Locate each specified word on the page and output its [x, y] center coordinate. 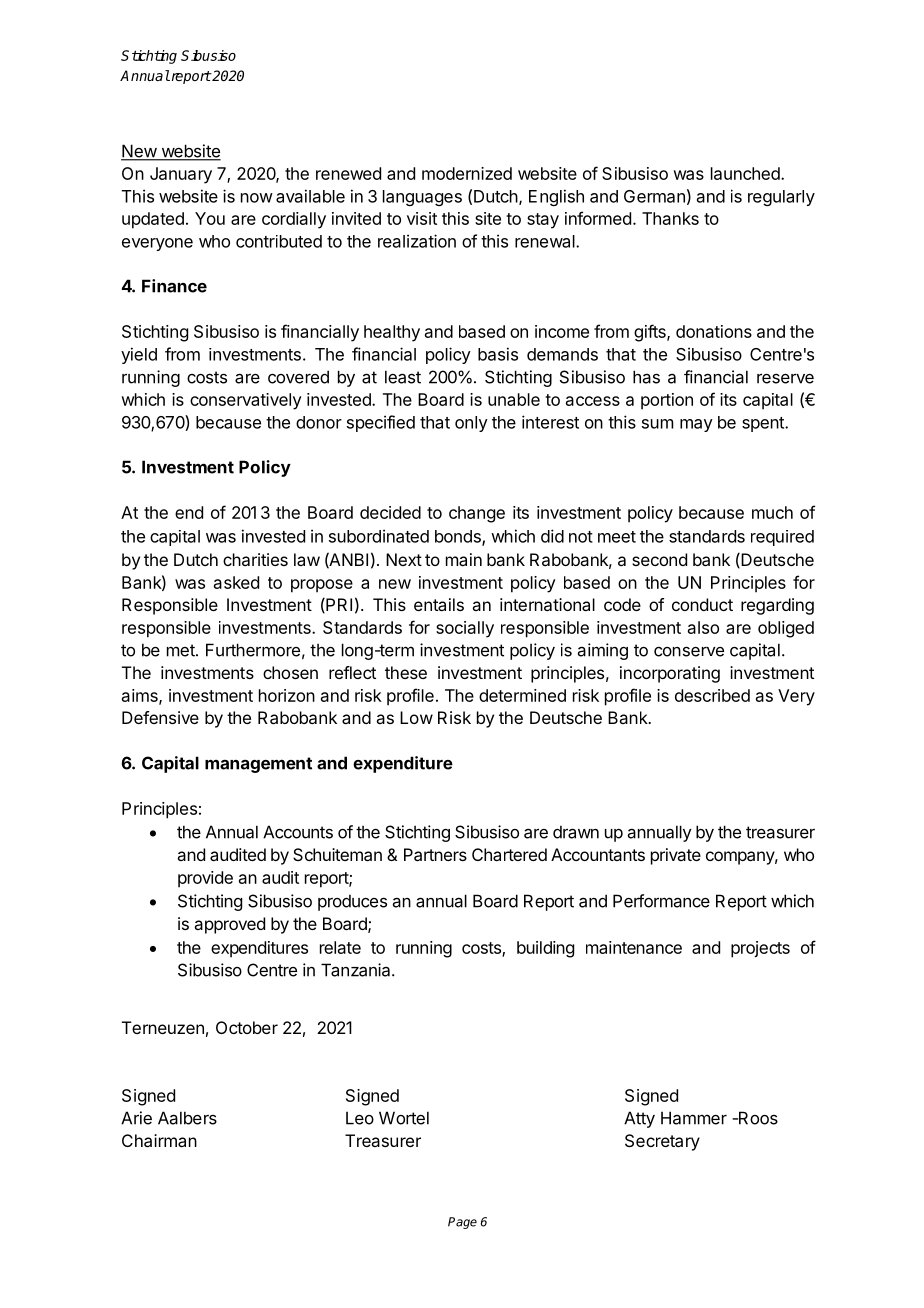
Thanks [670, 218]
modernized [467, 173]
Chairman [159, 1140]
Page [462, 1223]
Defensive [160, 717]
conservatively [246, 401]
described [712, 695]
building [545, 949]
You [210, 218]
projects [760, 949]
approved [229, 925]
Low [416, 717]
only [471, 424]
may [696, 425]
